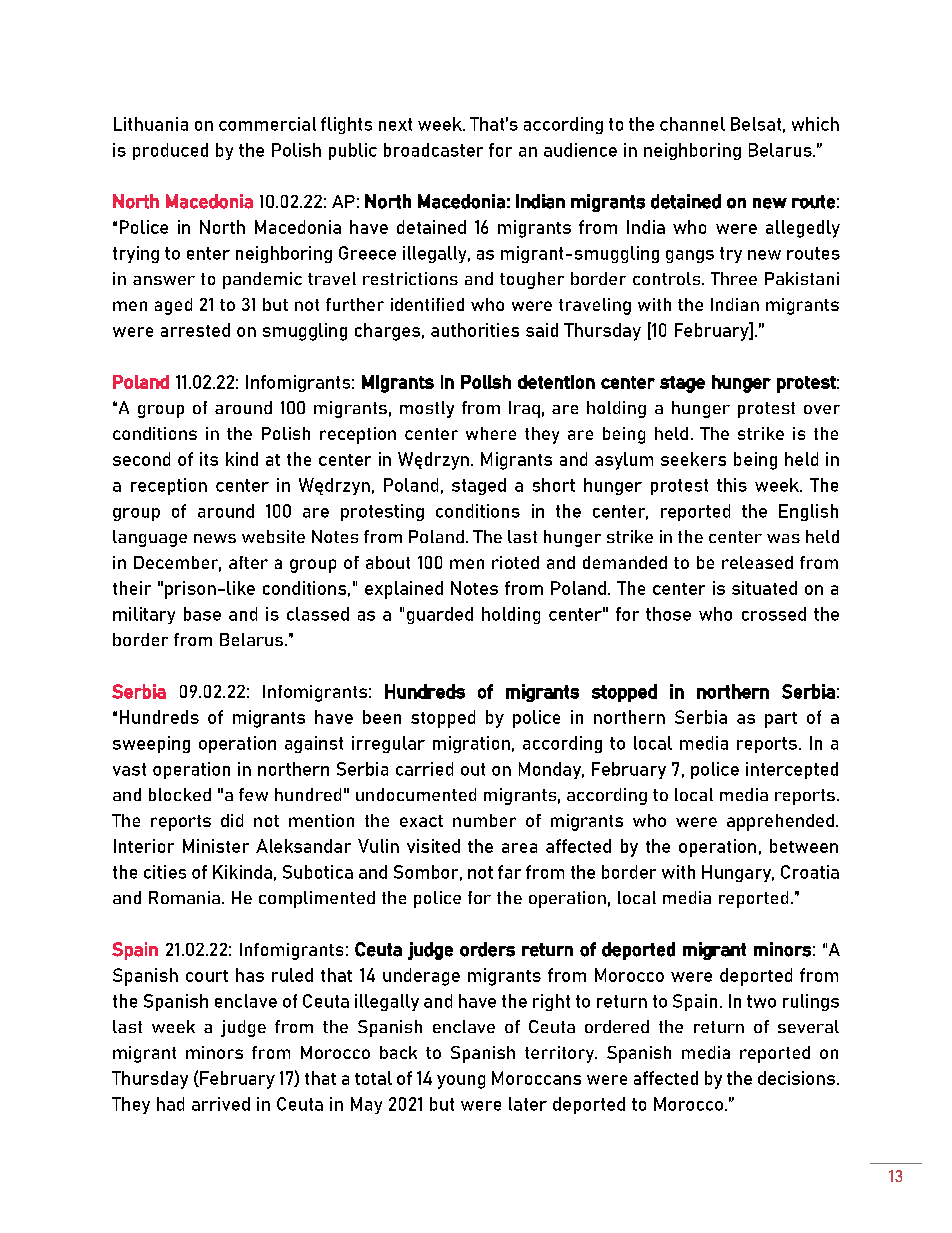 The height and width of the document is (1233, 952). Describe the element at coordinates (440, 615) in the document. I see `guarded` at that location.
